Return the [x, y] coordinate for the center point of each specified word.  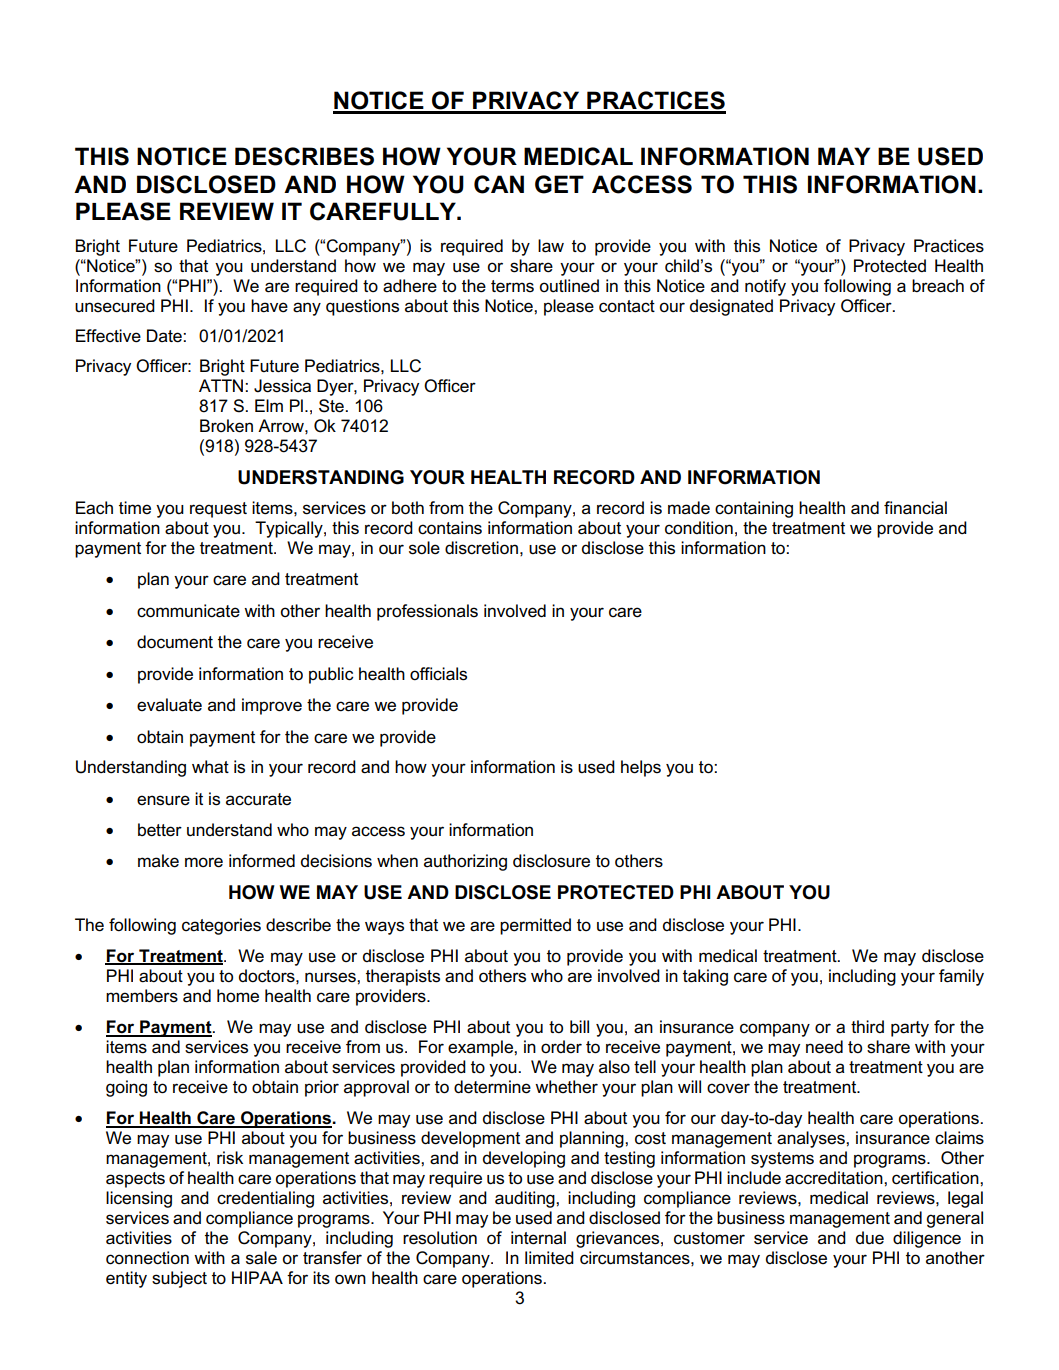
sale [261, 1258]
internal [538, 1238]
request [218, 510]
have [269, 306]
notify [765, 287]
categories [221, 926]
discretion [481, 548]
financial [915, 508]
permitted [535, 926]
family [961, 977]
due [870, 1238]
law [551, 246]
